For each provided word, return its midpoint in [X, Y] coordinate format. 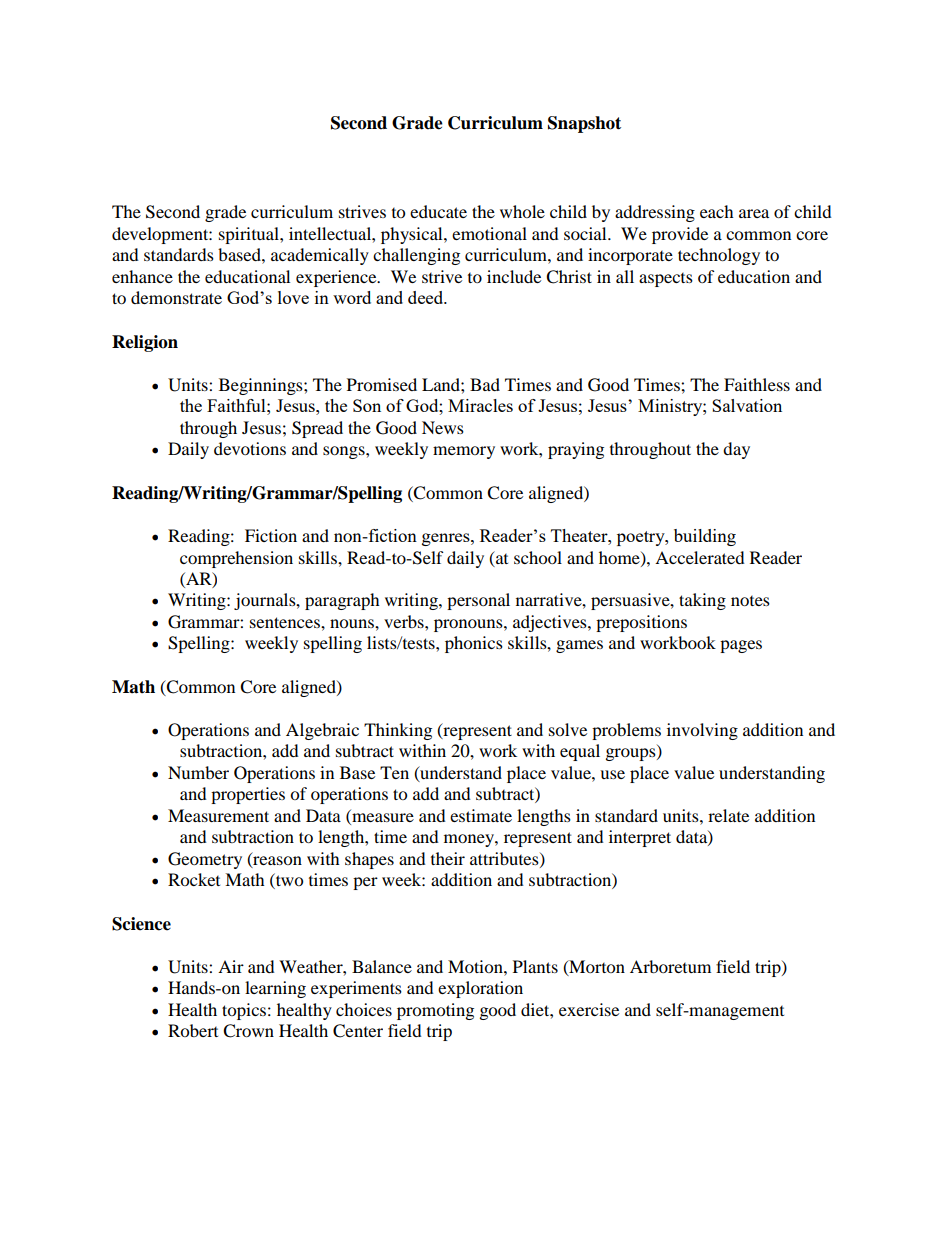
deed [427, 297]
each [717, 211]
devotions [250, 448]
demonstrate [176, 297]
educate [438, 211]
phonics [474, 644]
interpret [640, 838]
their [448, 858]
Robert [193, 1030]
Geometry [205, 860]
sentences [286, 622]
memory [464, 452]
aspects [666, 280]
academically [320, 256]
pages [741, 646]
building [705, 537]
